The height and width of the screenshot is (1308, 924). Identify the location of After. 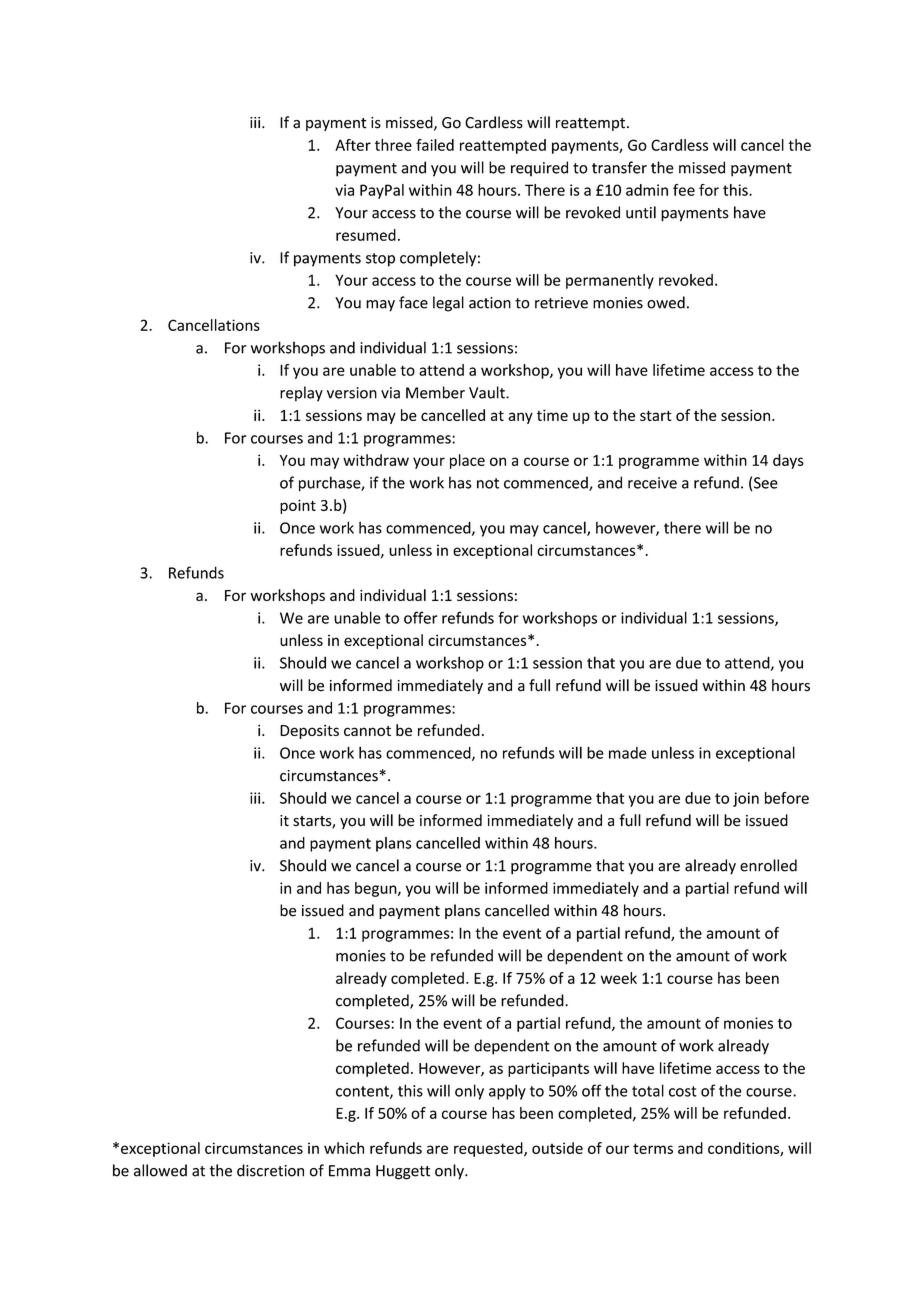
(353, 145).
